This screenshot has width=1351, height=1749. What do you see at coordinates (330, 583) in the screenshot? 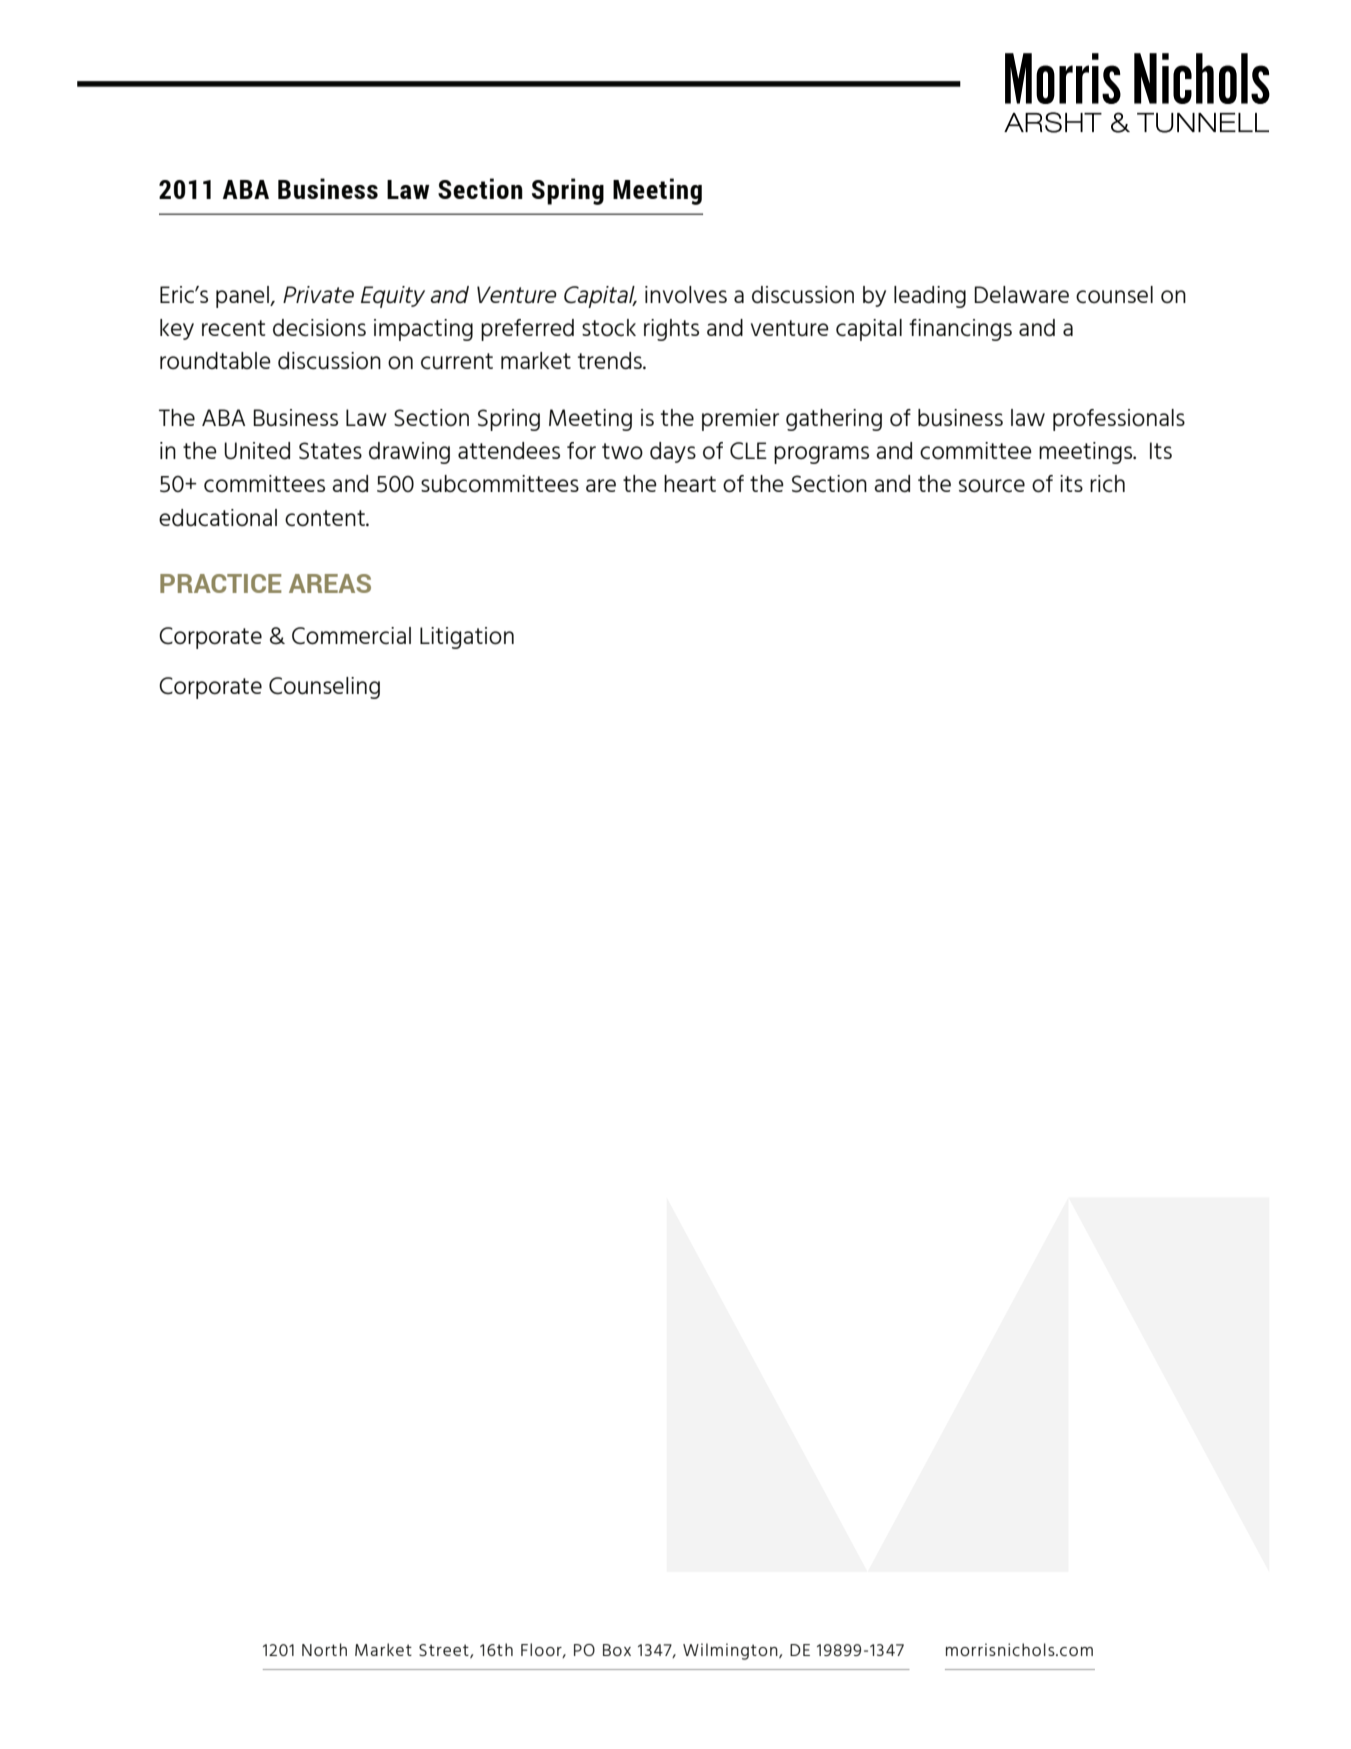
I see `AREAS` at bounding box center [330, 583].
